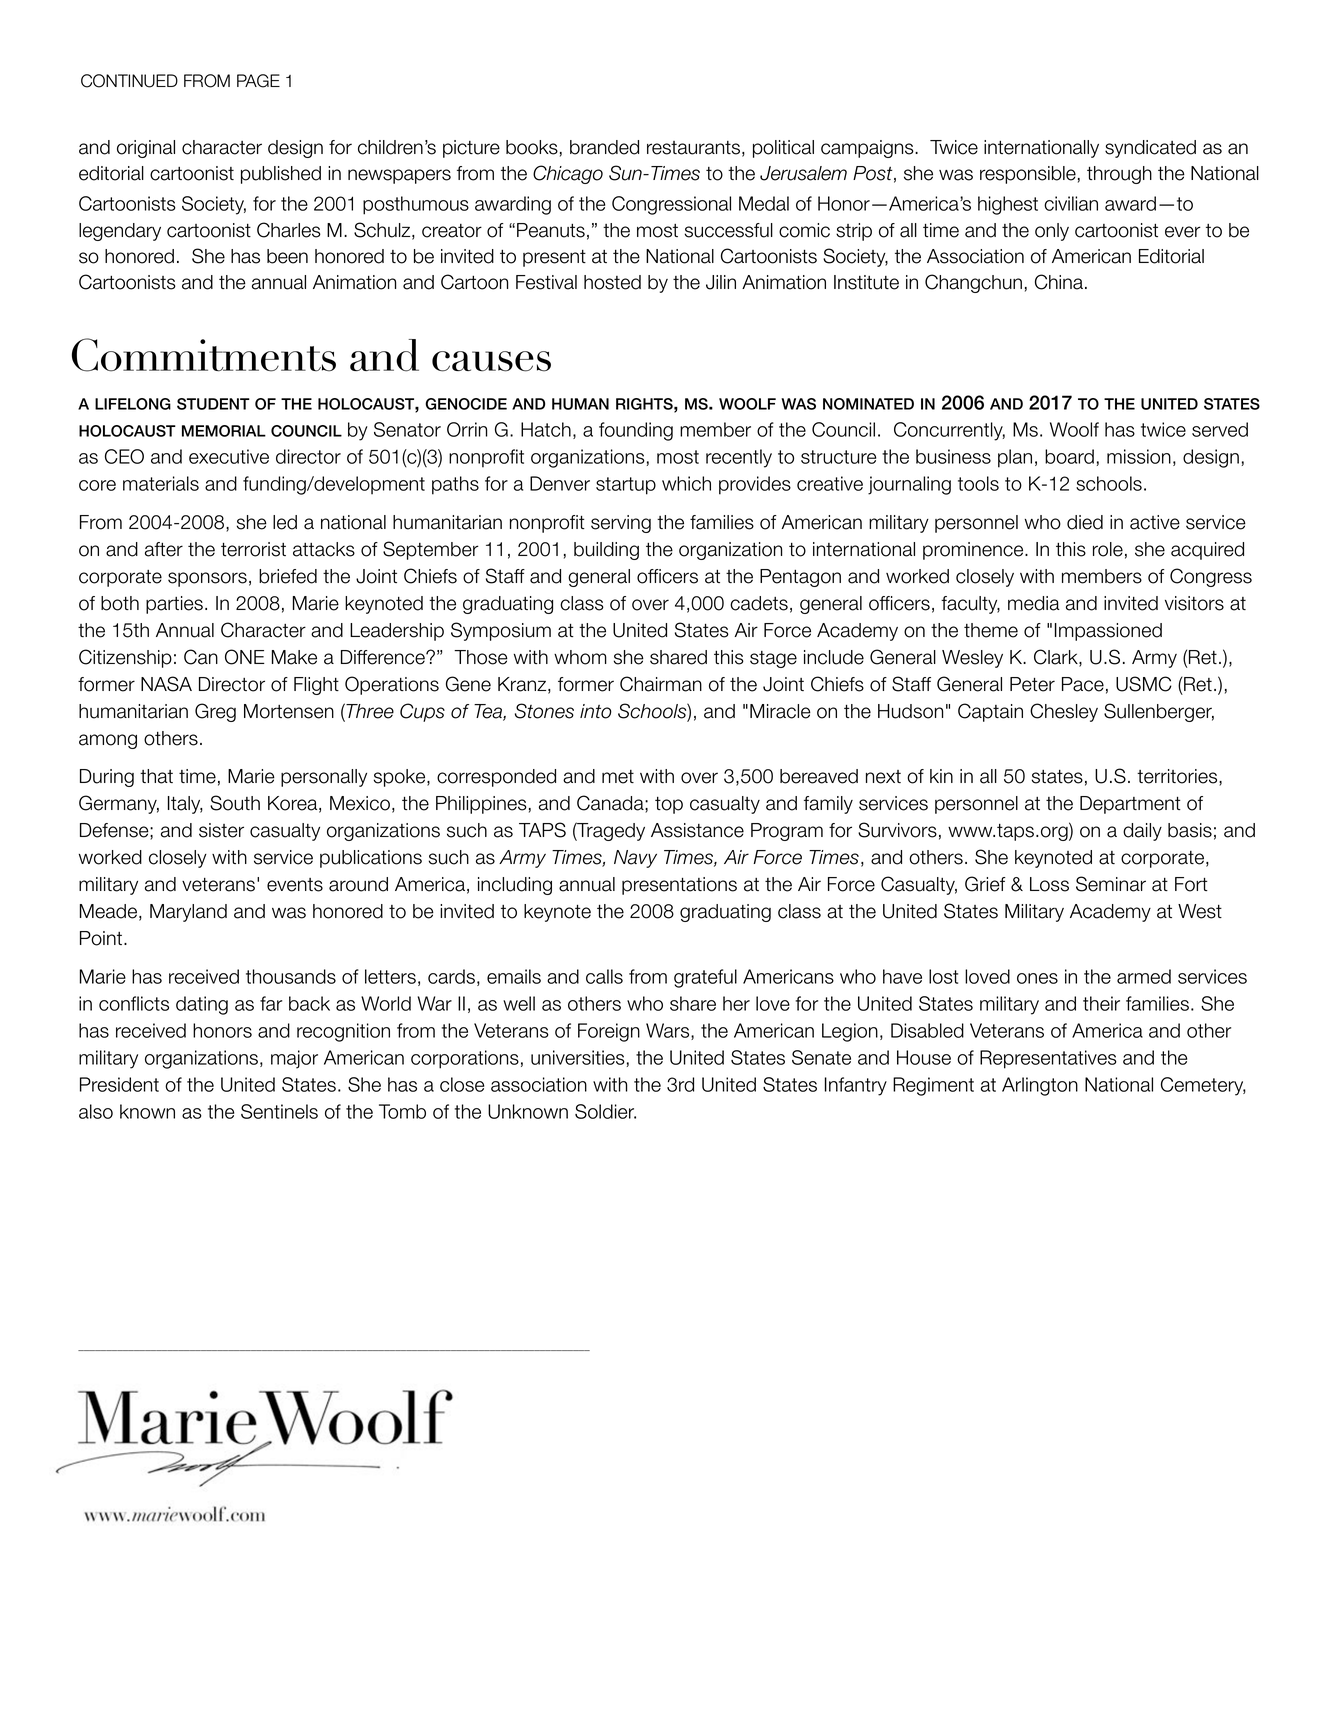 The width and height of the page is (1334, 1726). I want to click on Assistance, so click(697, 830).
